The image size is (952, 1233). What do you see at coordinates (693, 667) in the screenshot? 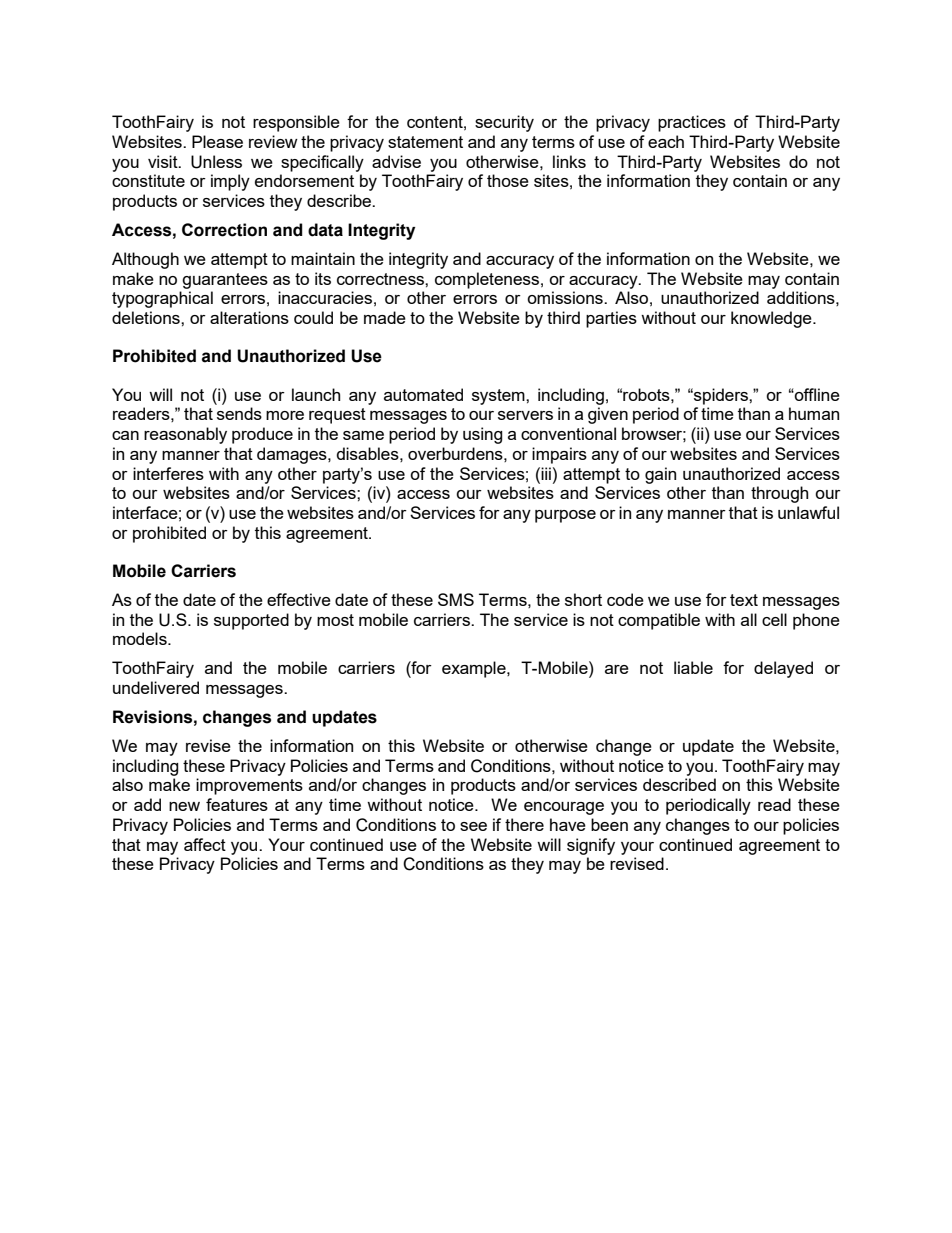
I see `liable` at bounding box center [693, 667].
